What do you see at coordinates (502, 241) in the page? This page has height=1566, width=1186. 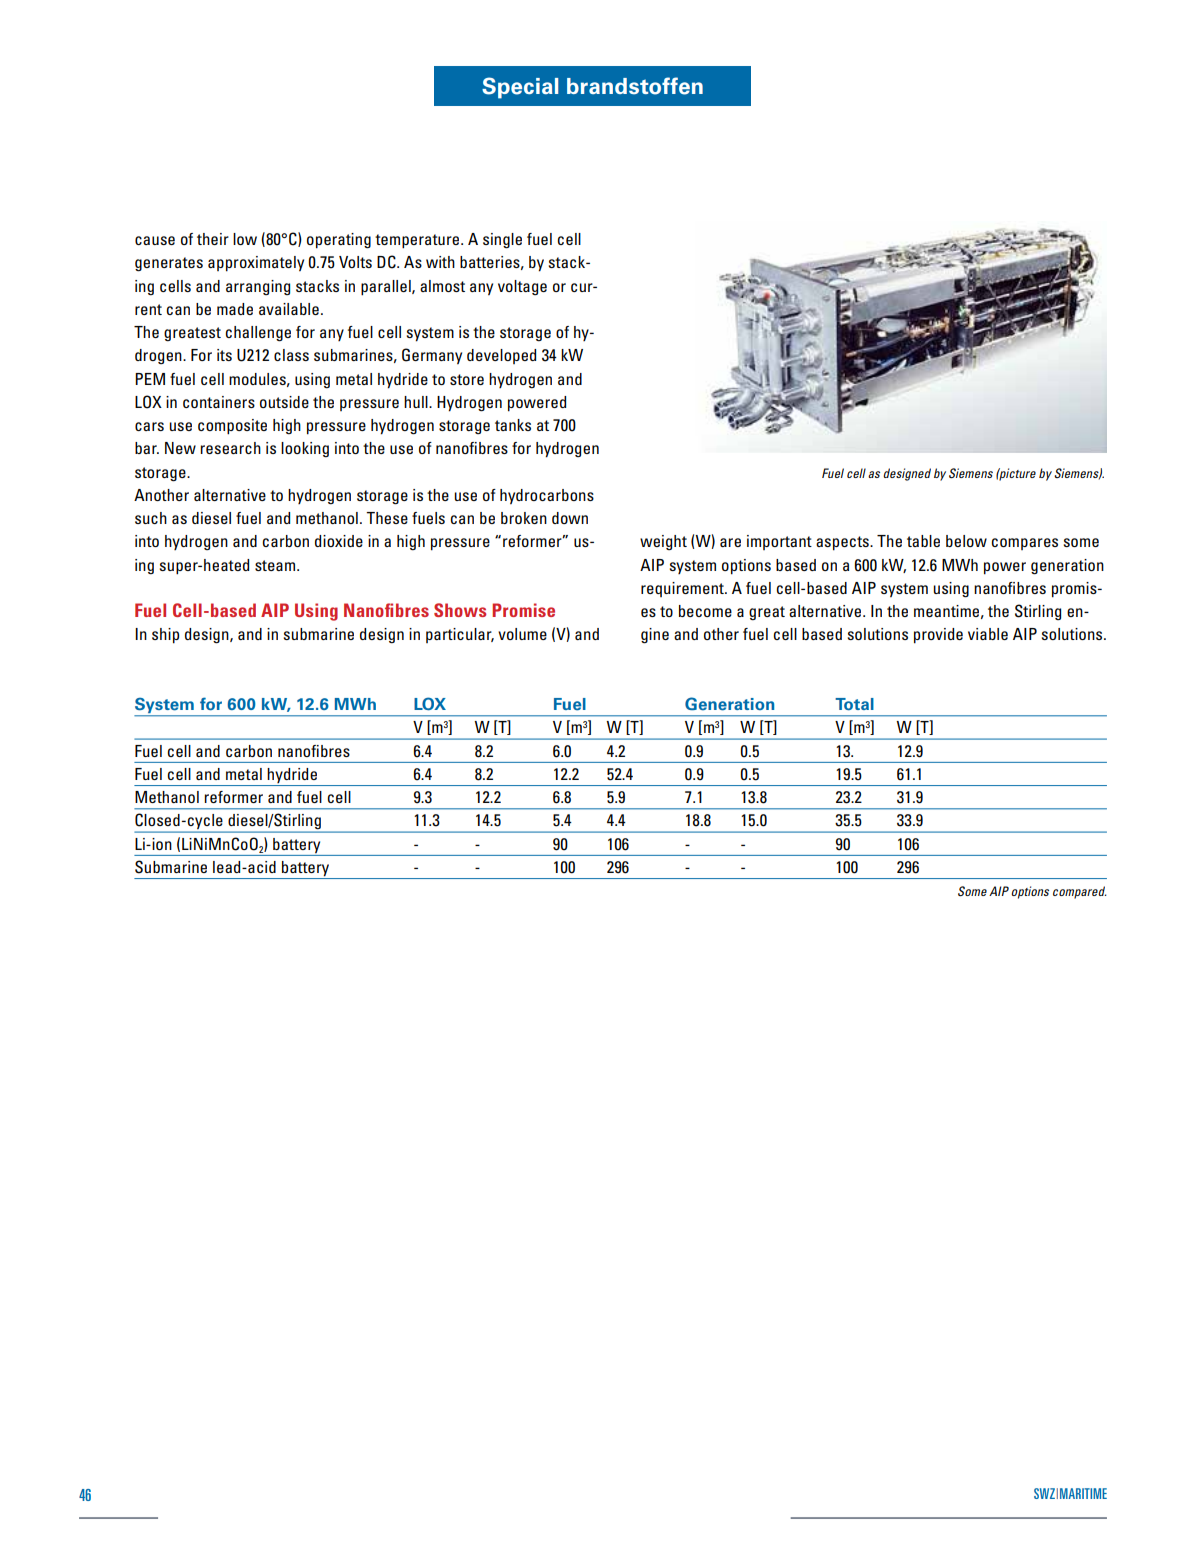 I see `single` at bounding box center [502, 241].
